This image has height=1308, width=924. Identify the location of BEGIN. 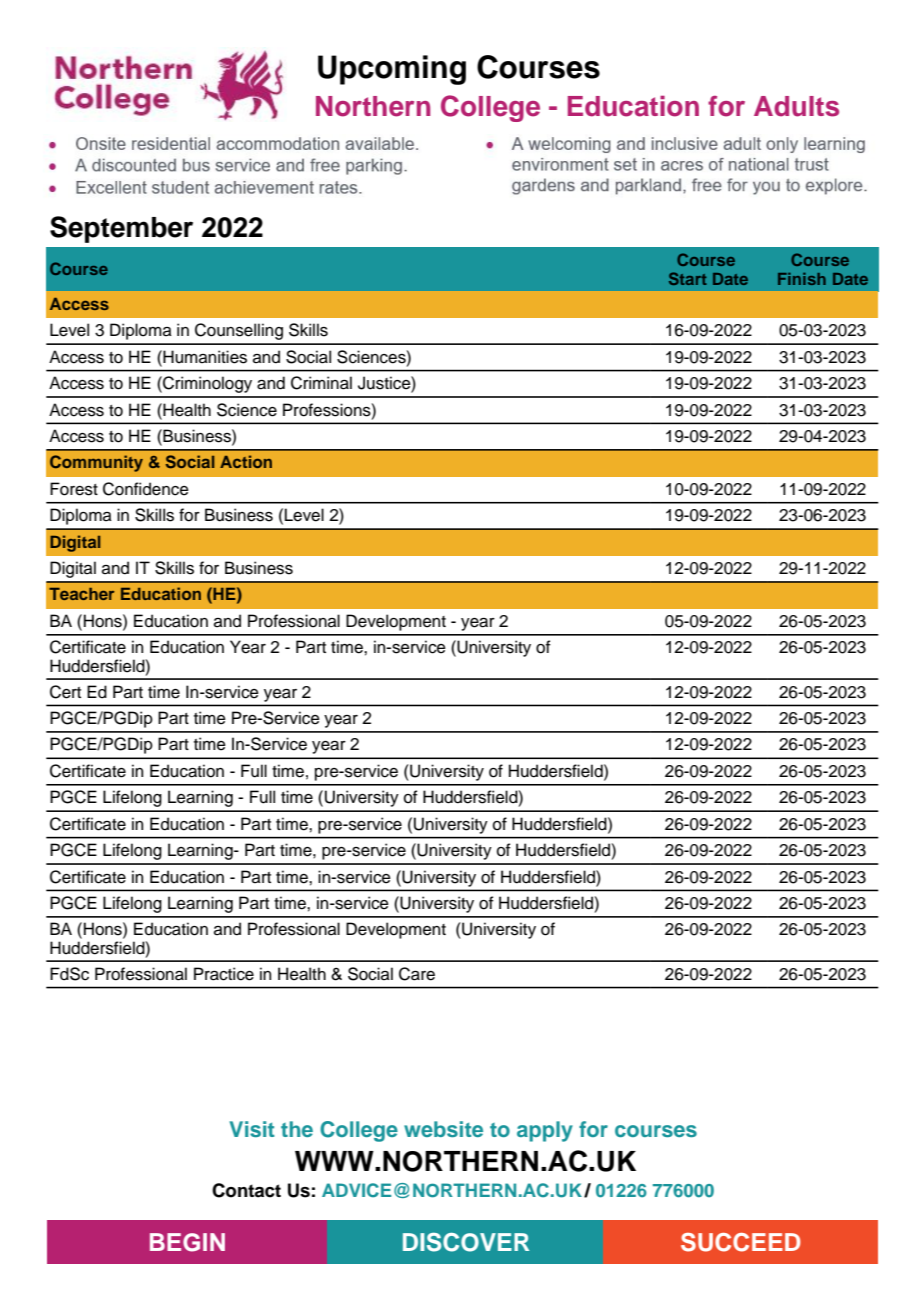
(187, 1242).
